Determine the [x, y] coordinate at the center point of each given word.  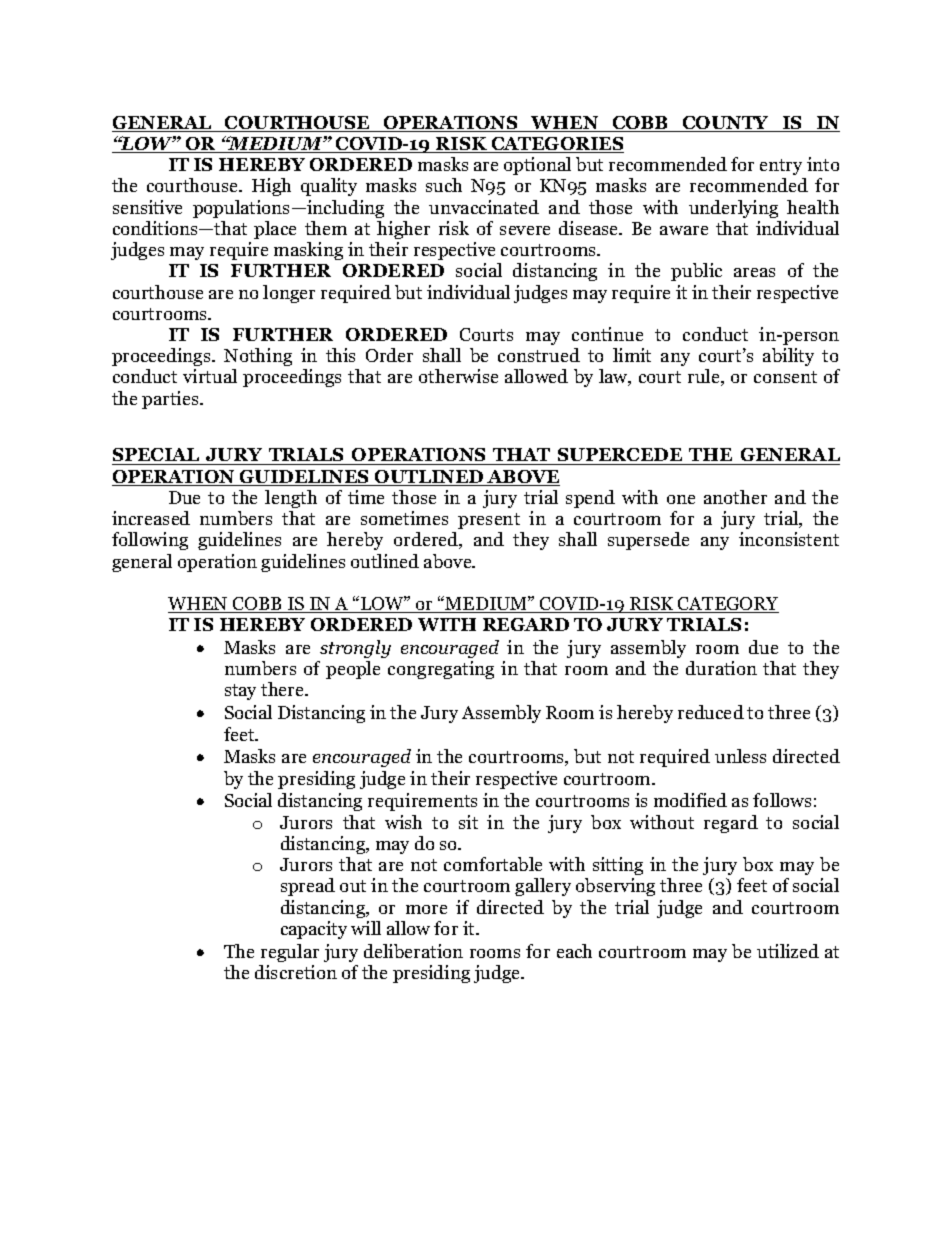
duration [721, 668]
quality [329, 187]
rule [705, 377]
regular [290, 953]
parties [171, 400]
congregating [441, 670]
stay [240, 692]
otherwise [458, 376]
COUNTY [726, 124]
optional [537, 166]
